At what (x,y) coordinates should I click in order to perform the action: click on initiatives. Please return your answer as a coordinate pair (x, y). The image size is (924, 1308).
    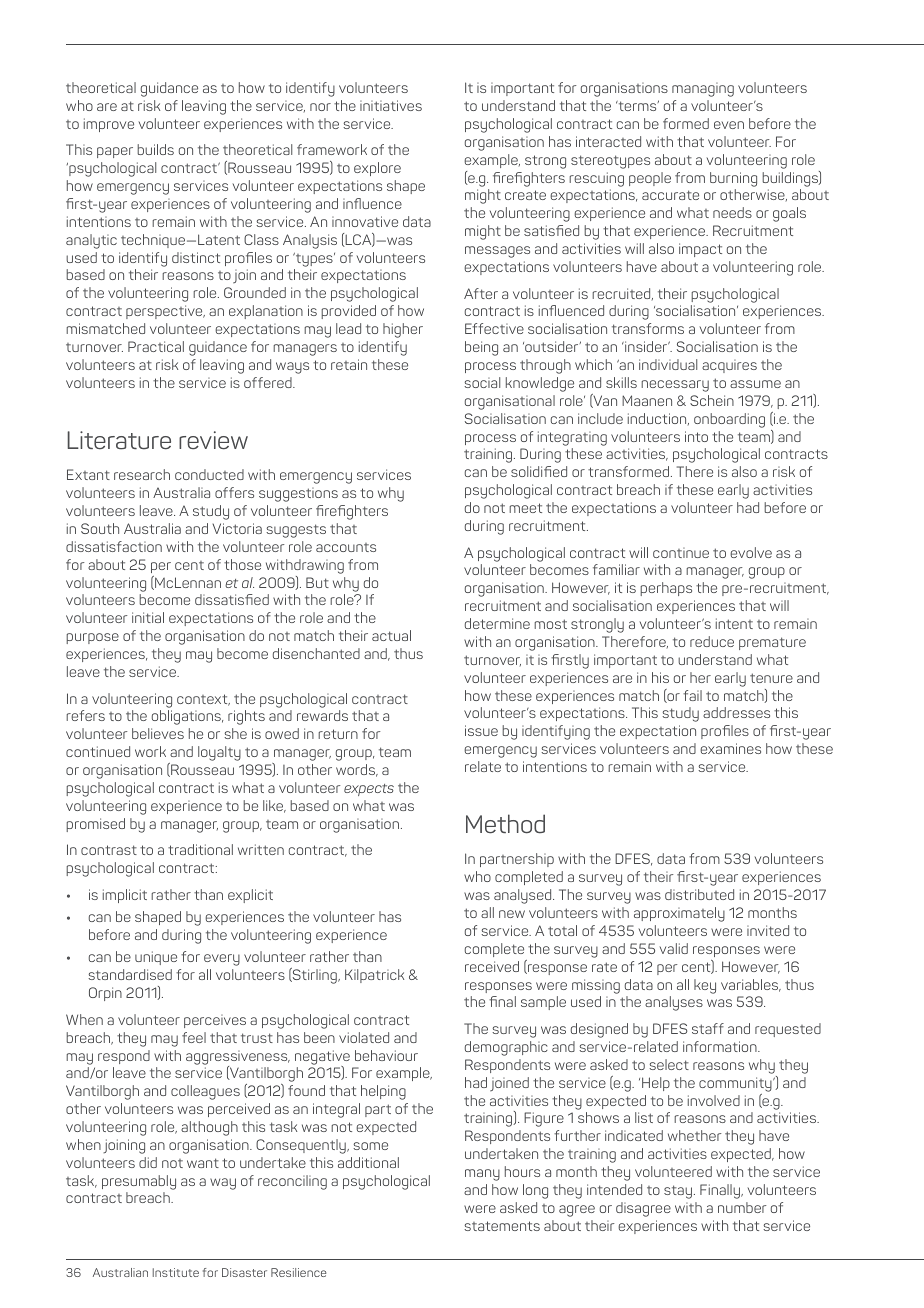
    Looking at the image, I should click on (391, 105).
